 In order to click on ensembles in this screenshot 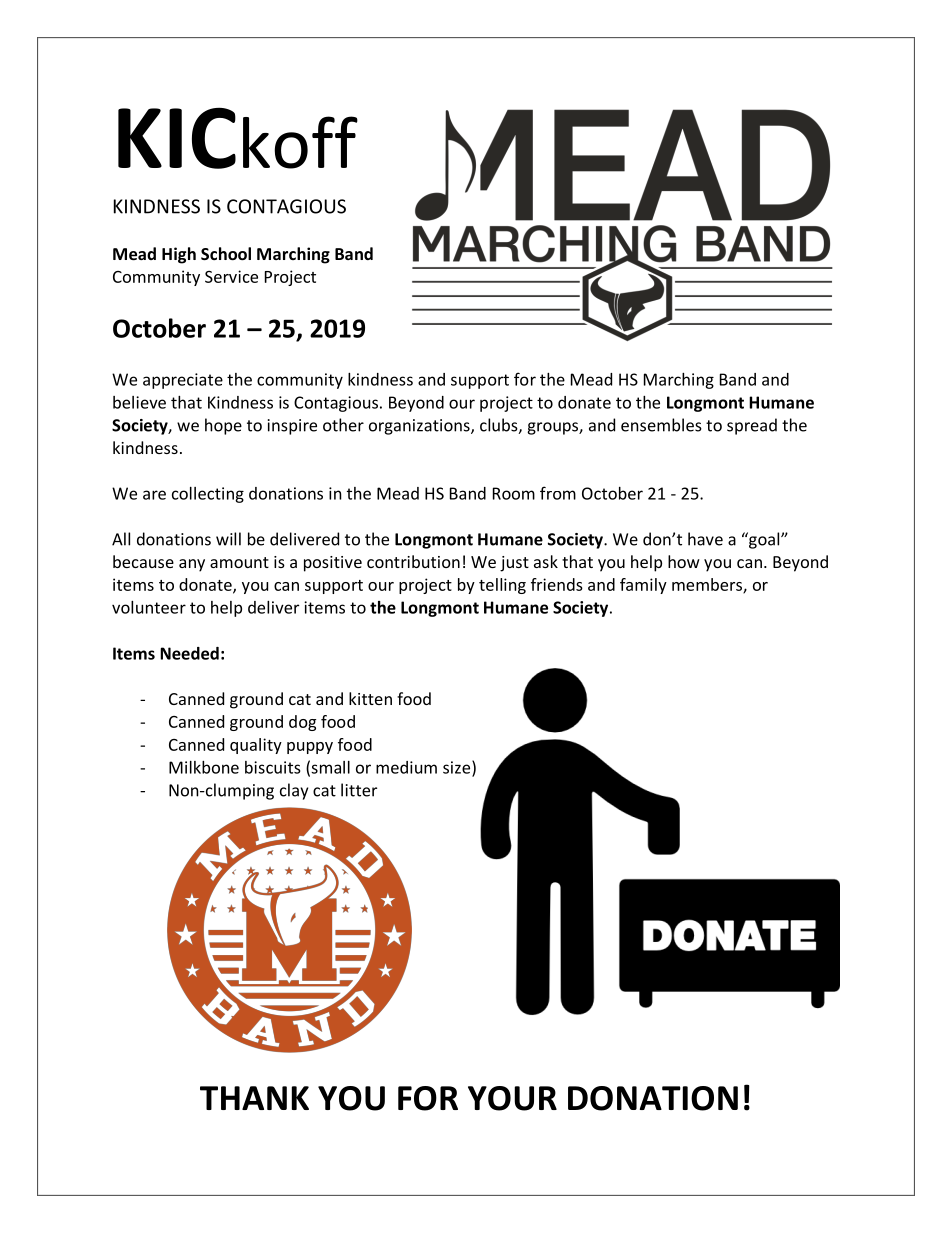, I will do `click(661, 425)`.
